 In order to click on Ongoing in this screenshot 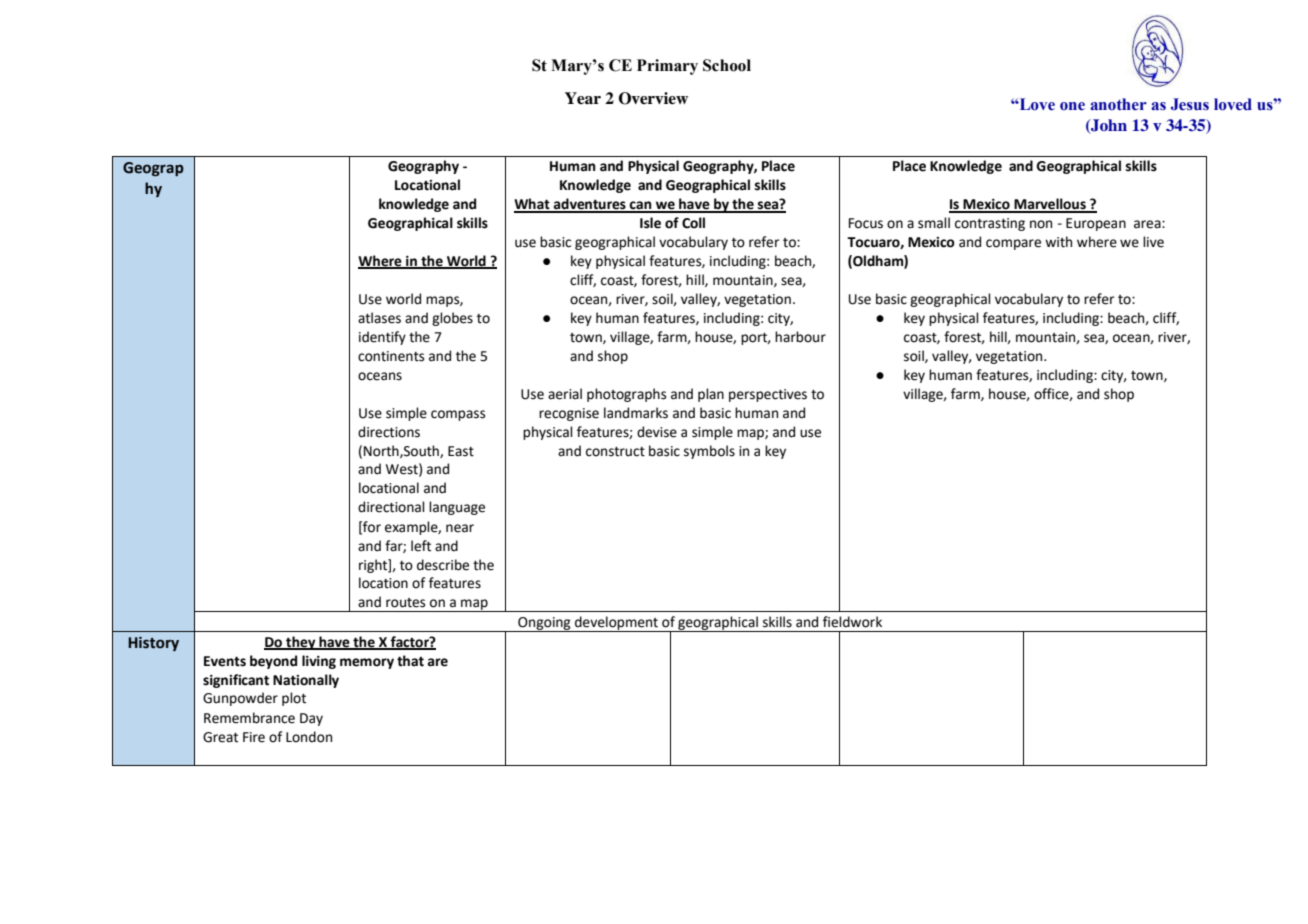, I will do `click(544, 624)`.
